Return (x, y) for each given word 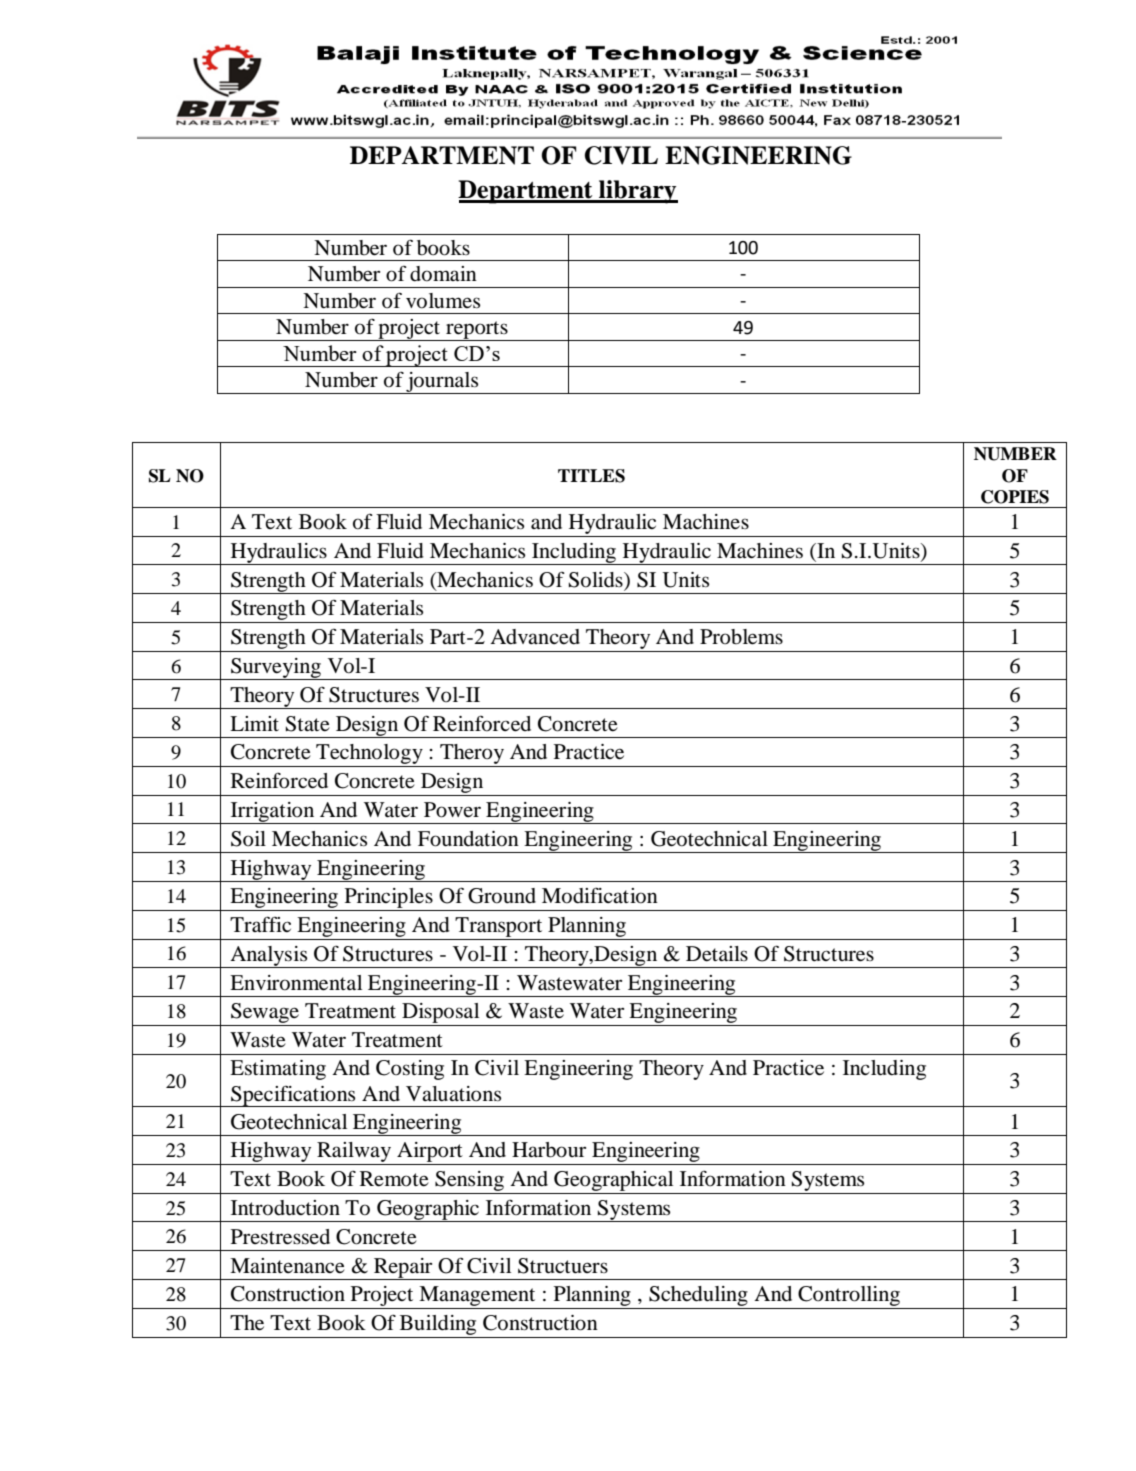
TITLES (591, 476)
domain (443, 274)
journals (443, 383)
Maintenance (287, 1266)
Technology (369, 755)
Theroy (472, 755)
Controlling (849, 1296)
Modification (600, 895)
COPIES (1015, 497)
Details (717, 954)
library (637, 192)
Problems (741, 637)
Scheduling (698, 1296)
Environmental (296, 983)
